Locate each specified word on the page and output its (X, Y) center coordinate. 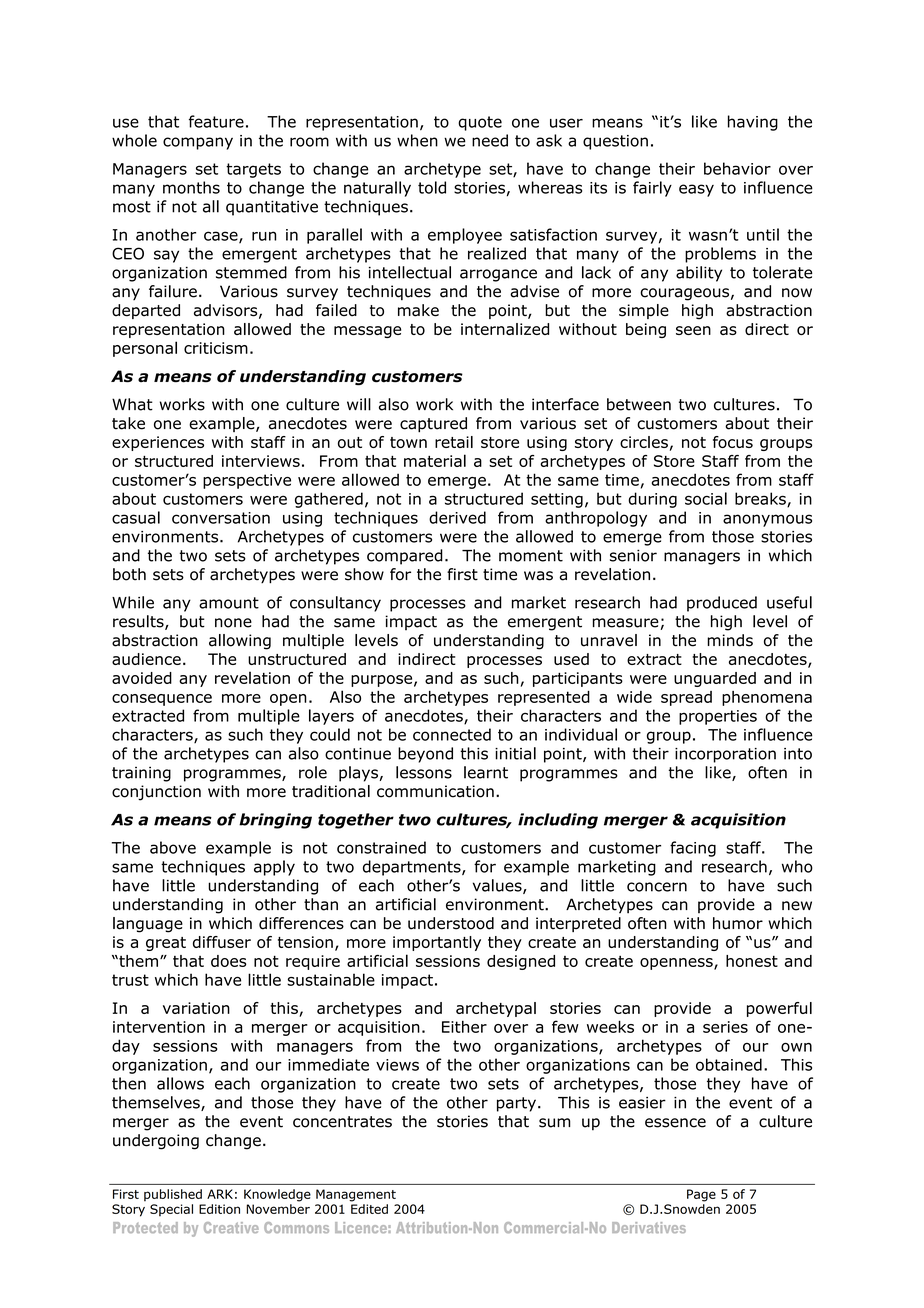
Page (701, 1195)
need (490, 140)
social (706, 498)
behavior (737, 168)
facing (693, 849)
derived (457, 517)
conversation (221, 518)
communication (435, 791)
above (173, 847)
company (198, 143)
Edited (369, 1209)
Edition (219, 1209)
